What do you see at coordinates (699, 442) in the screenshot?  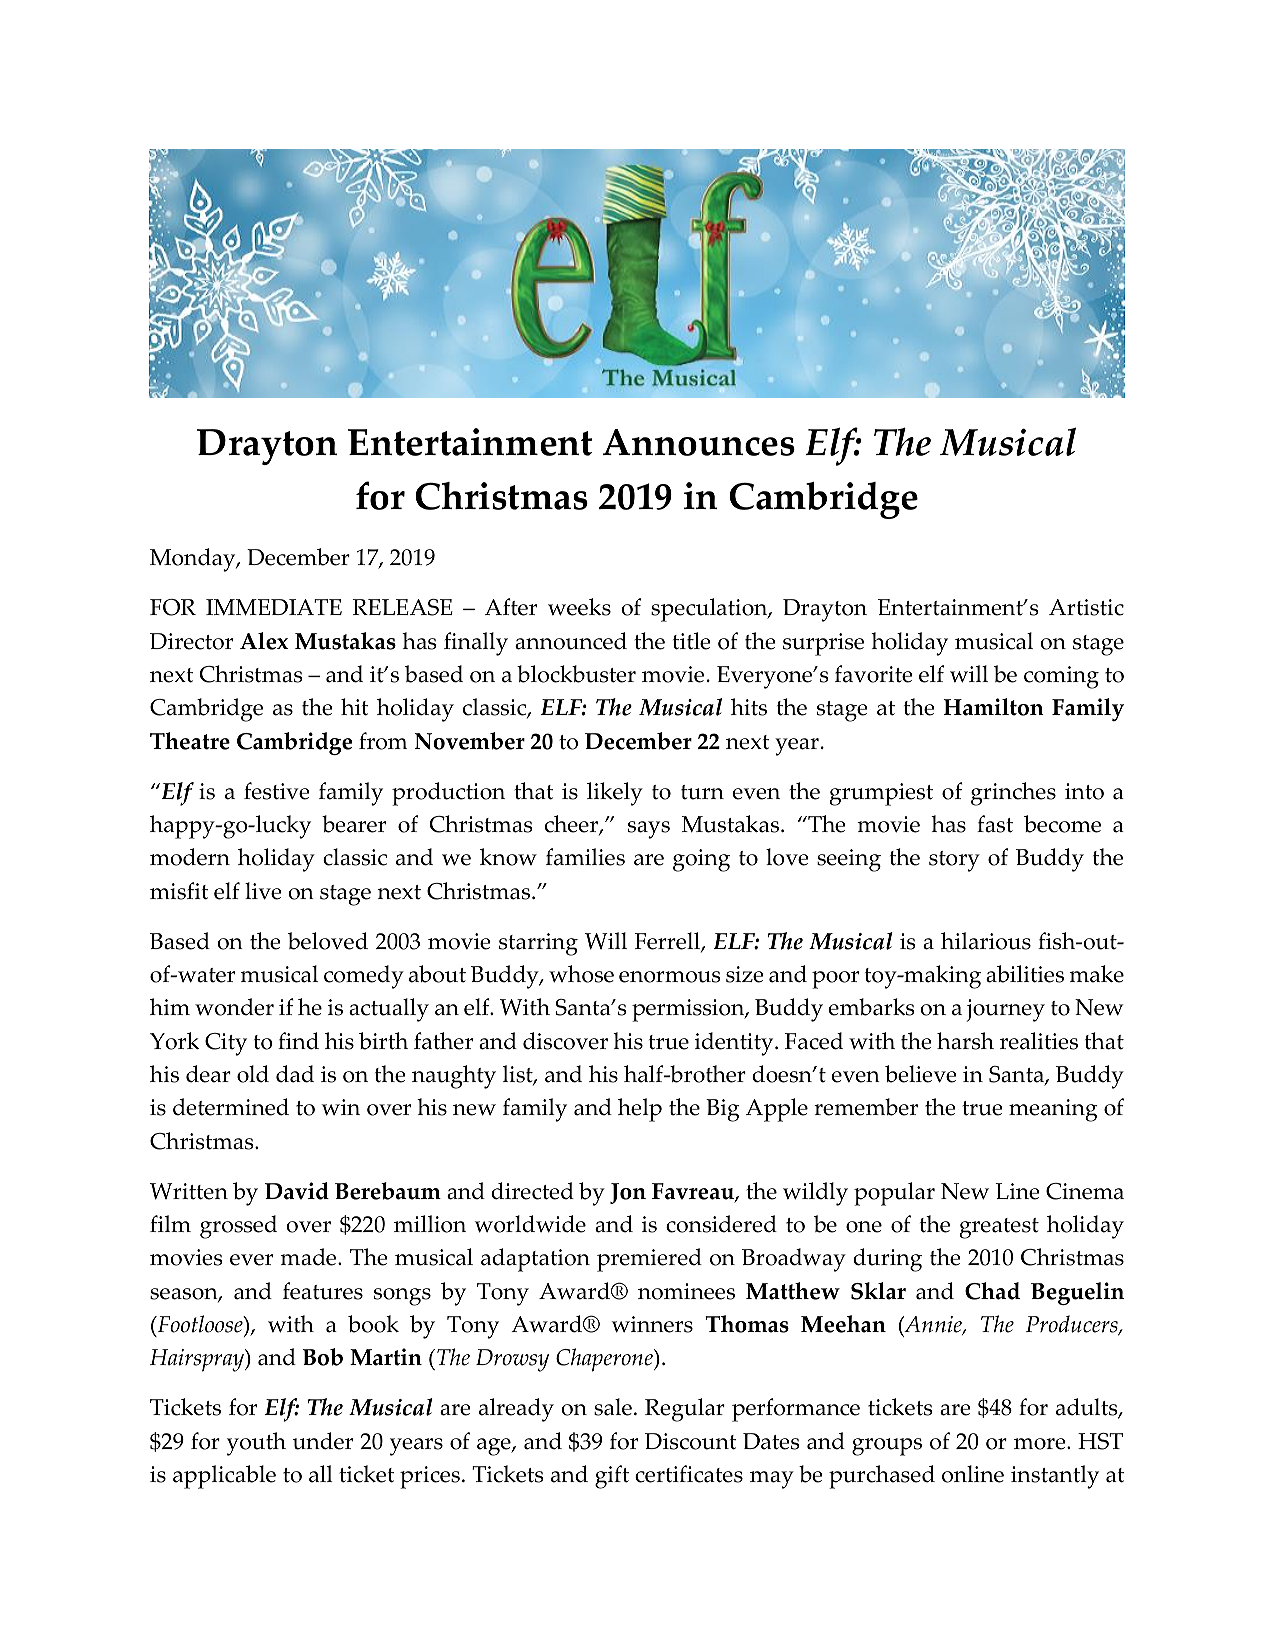 I see `Announces` at bounding box center [699, 442].
